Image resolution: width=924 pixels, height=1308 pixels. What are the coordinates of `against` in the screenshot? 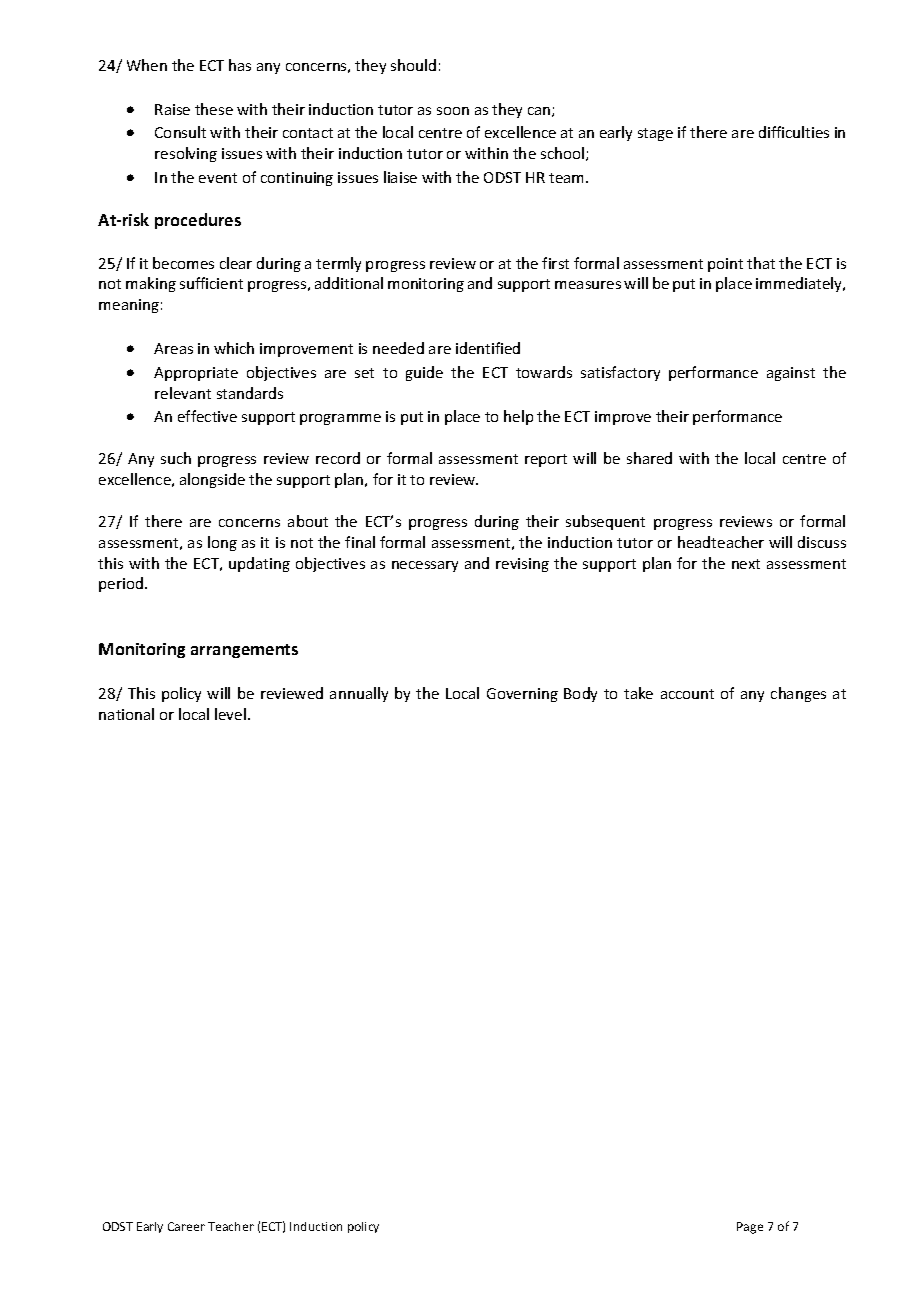 It's located at (791, 374).
